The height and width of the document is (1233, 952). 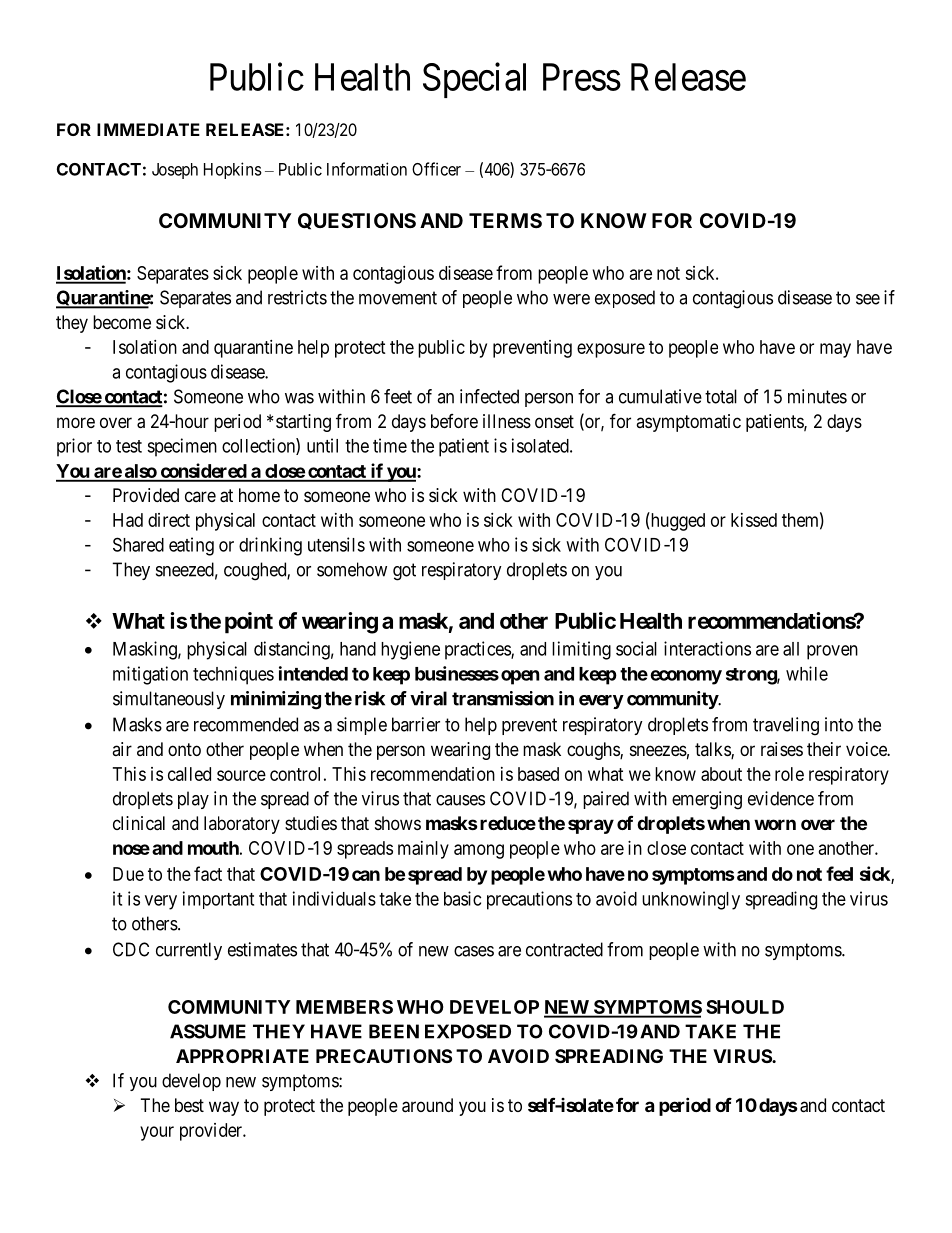 What do you see at coordinates (817, 396) in the document?
I see `minutes` at bounding box center [817, 396].
